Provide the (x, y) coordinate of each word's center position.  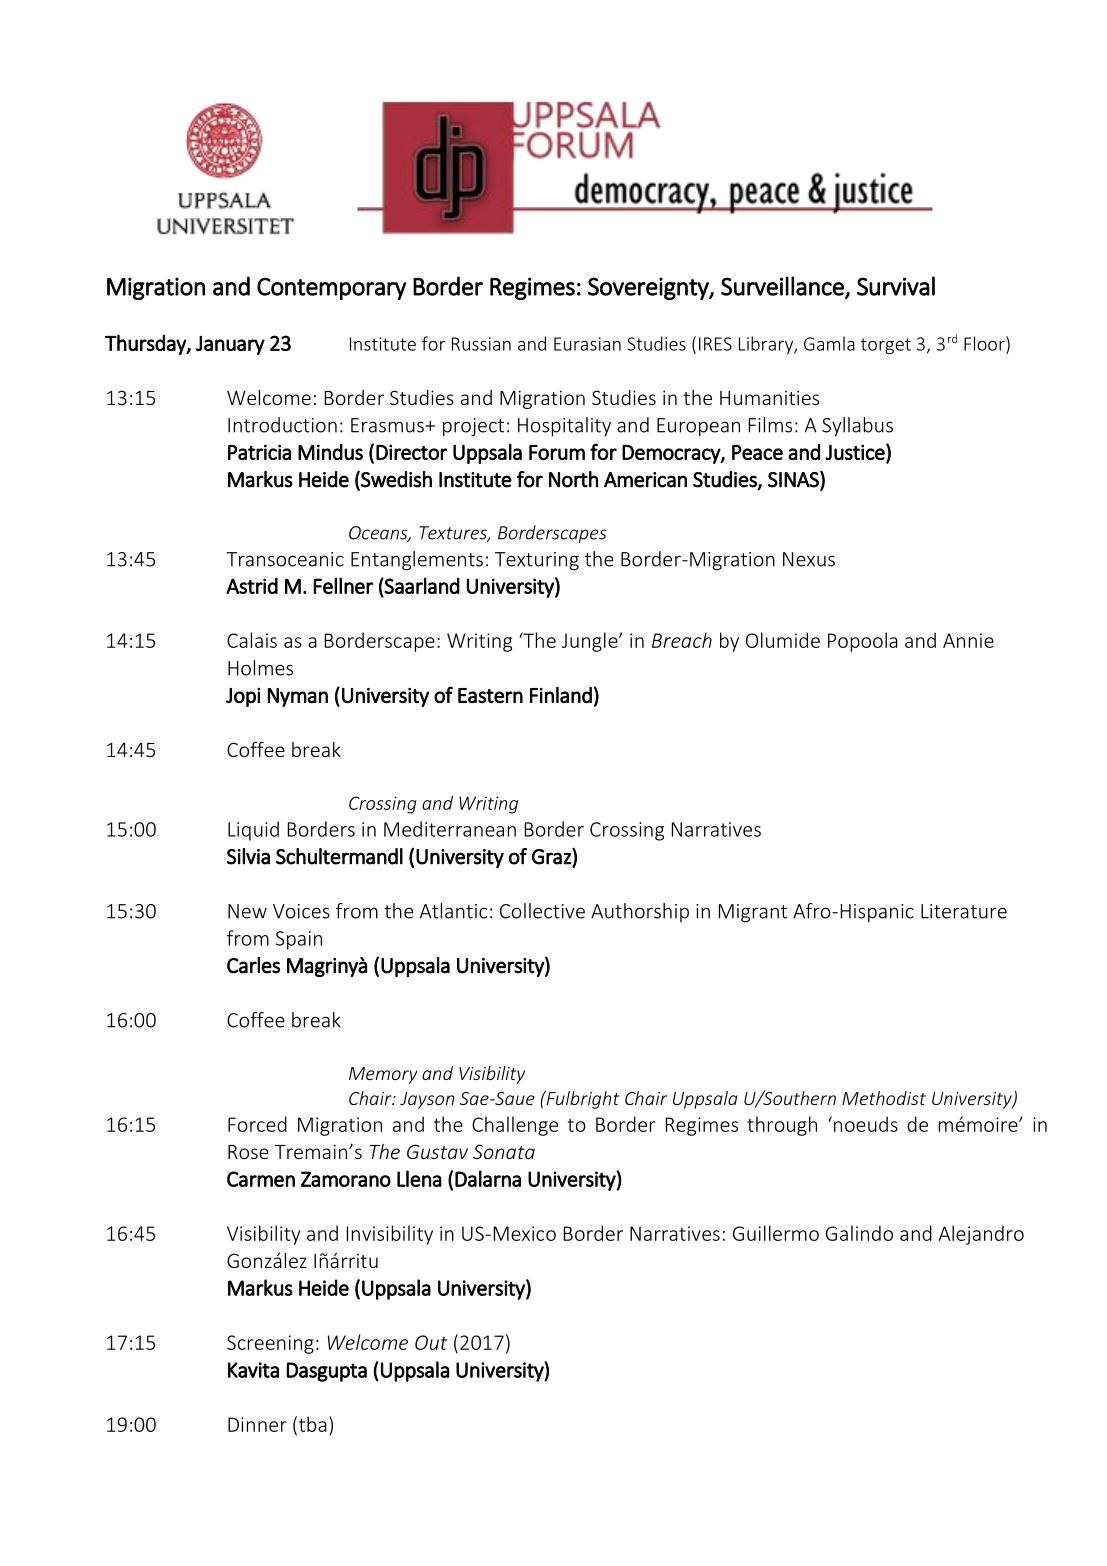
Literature (964, 911)
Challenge (515, 1126)
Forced (257, 1124)
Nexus (809, 559)
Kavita (253, 1370)
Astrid (252, 585)
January (230, 345)
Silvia (248, 856)
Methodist (884, 1098)
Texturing (537, 561)
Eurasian (587, 344)
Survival (896, 286)
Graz (552, 856)
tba (311, 1425)
